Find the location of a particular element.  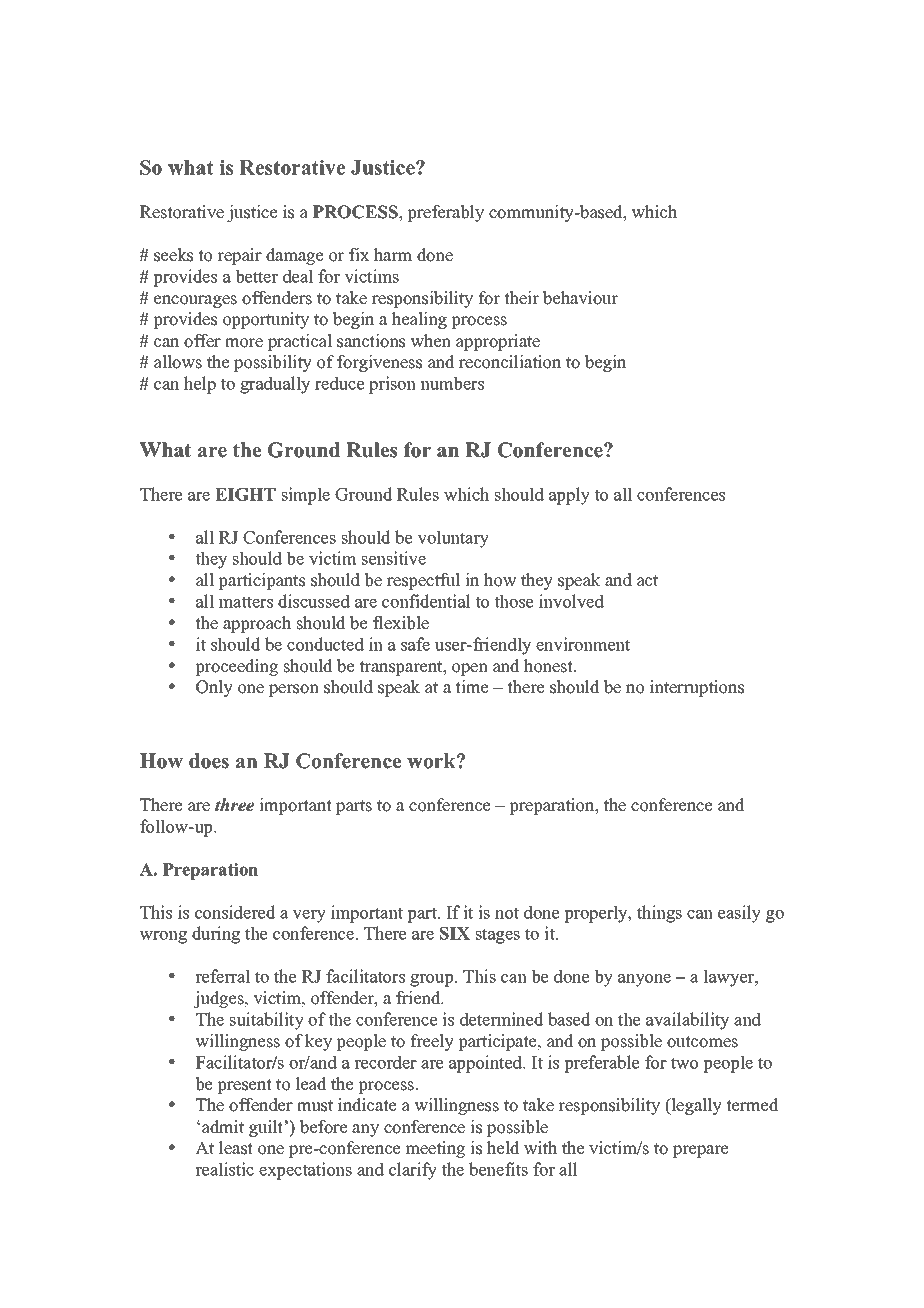

least is located at coordinates (236, 1148).
